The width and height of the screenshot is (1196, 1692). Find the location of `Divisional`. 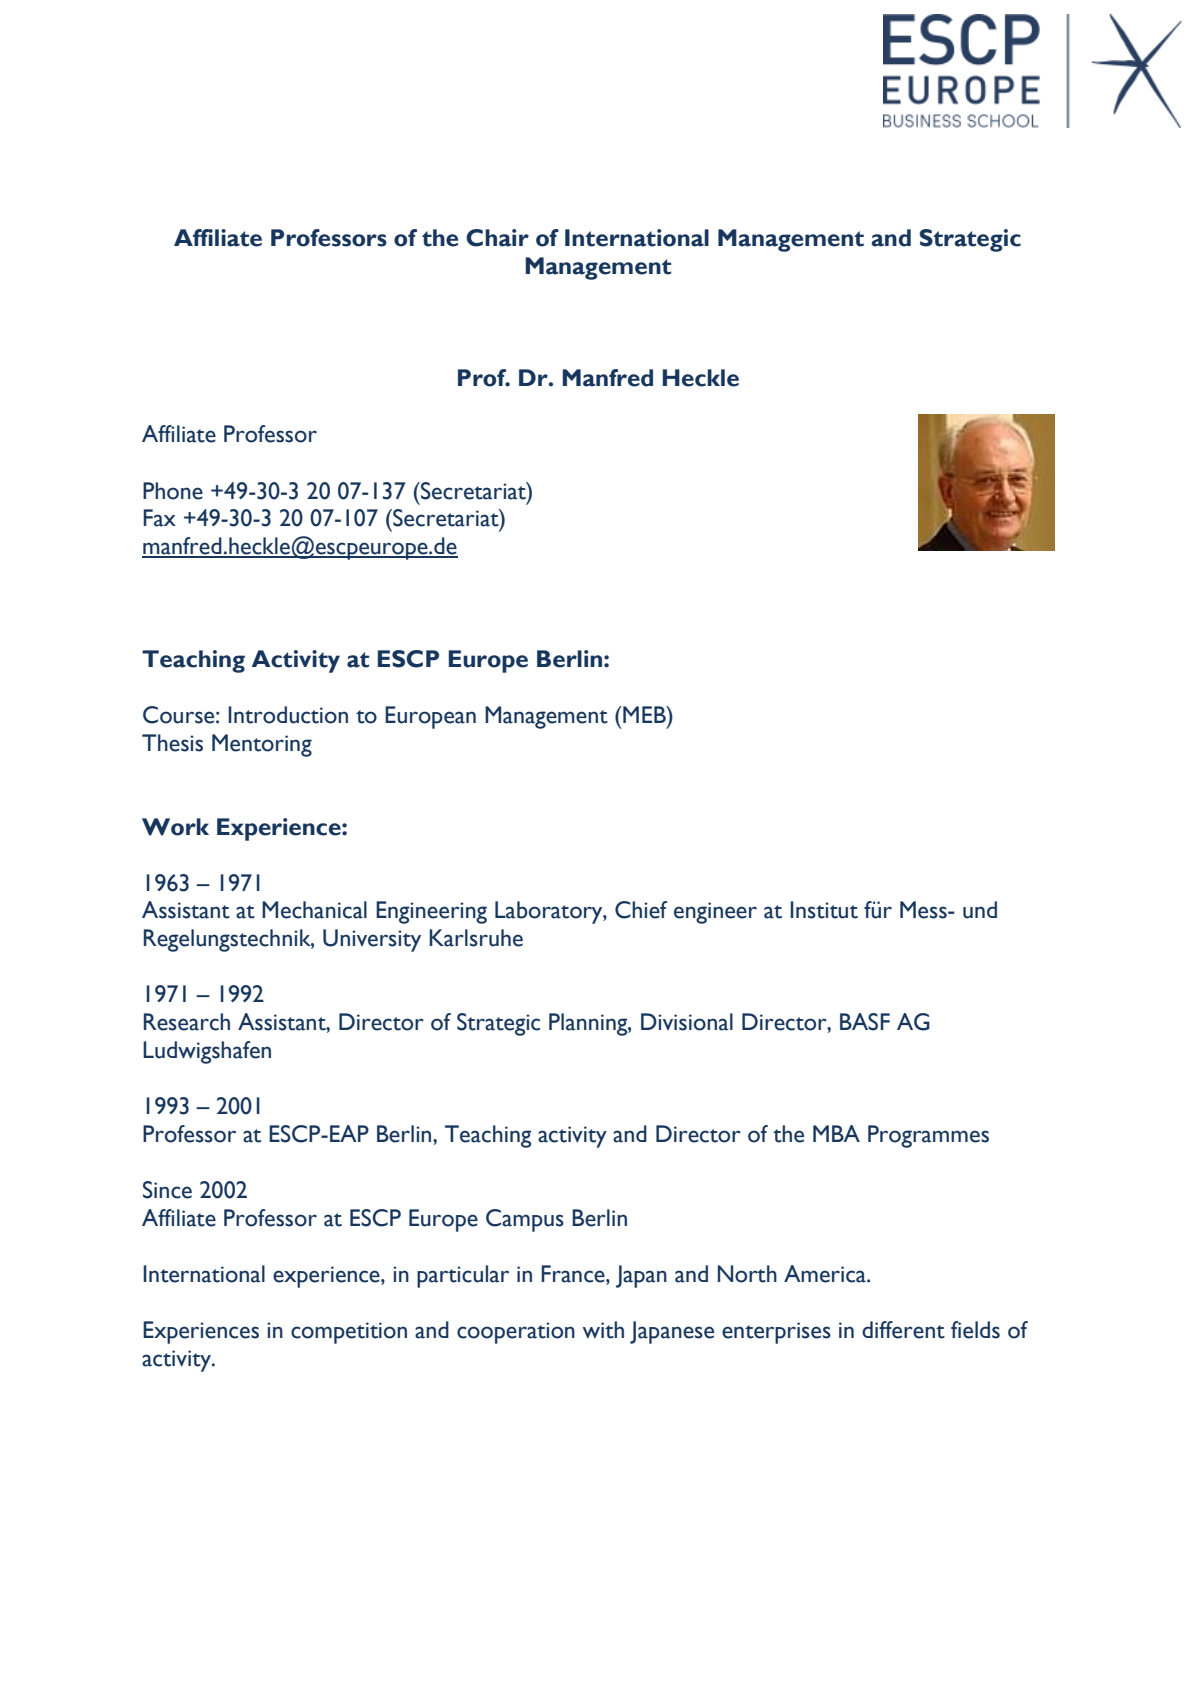

Divisional is located at coordinates (687, 1022).
